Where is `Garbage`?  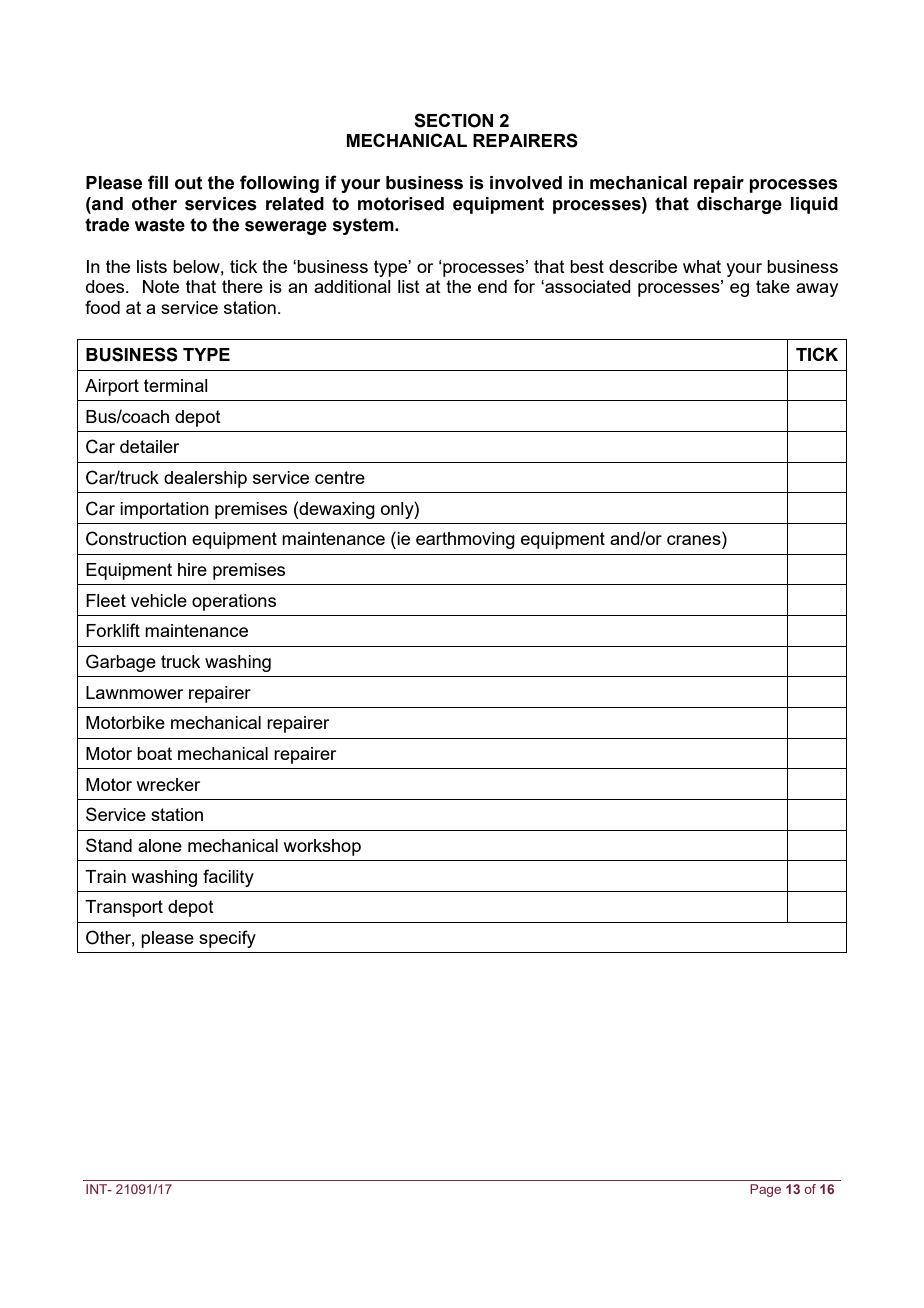 Garbage is located at coordinates (121, 663).
